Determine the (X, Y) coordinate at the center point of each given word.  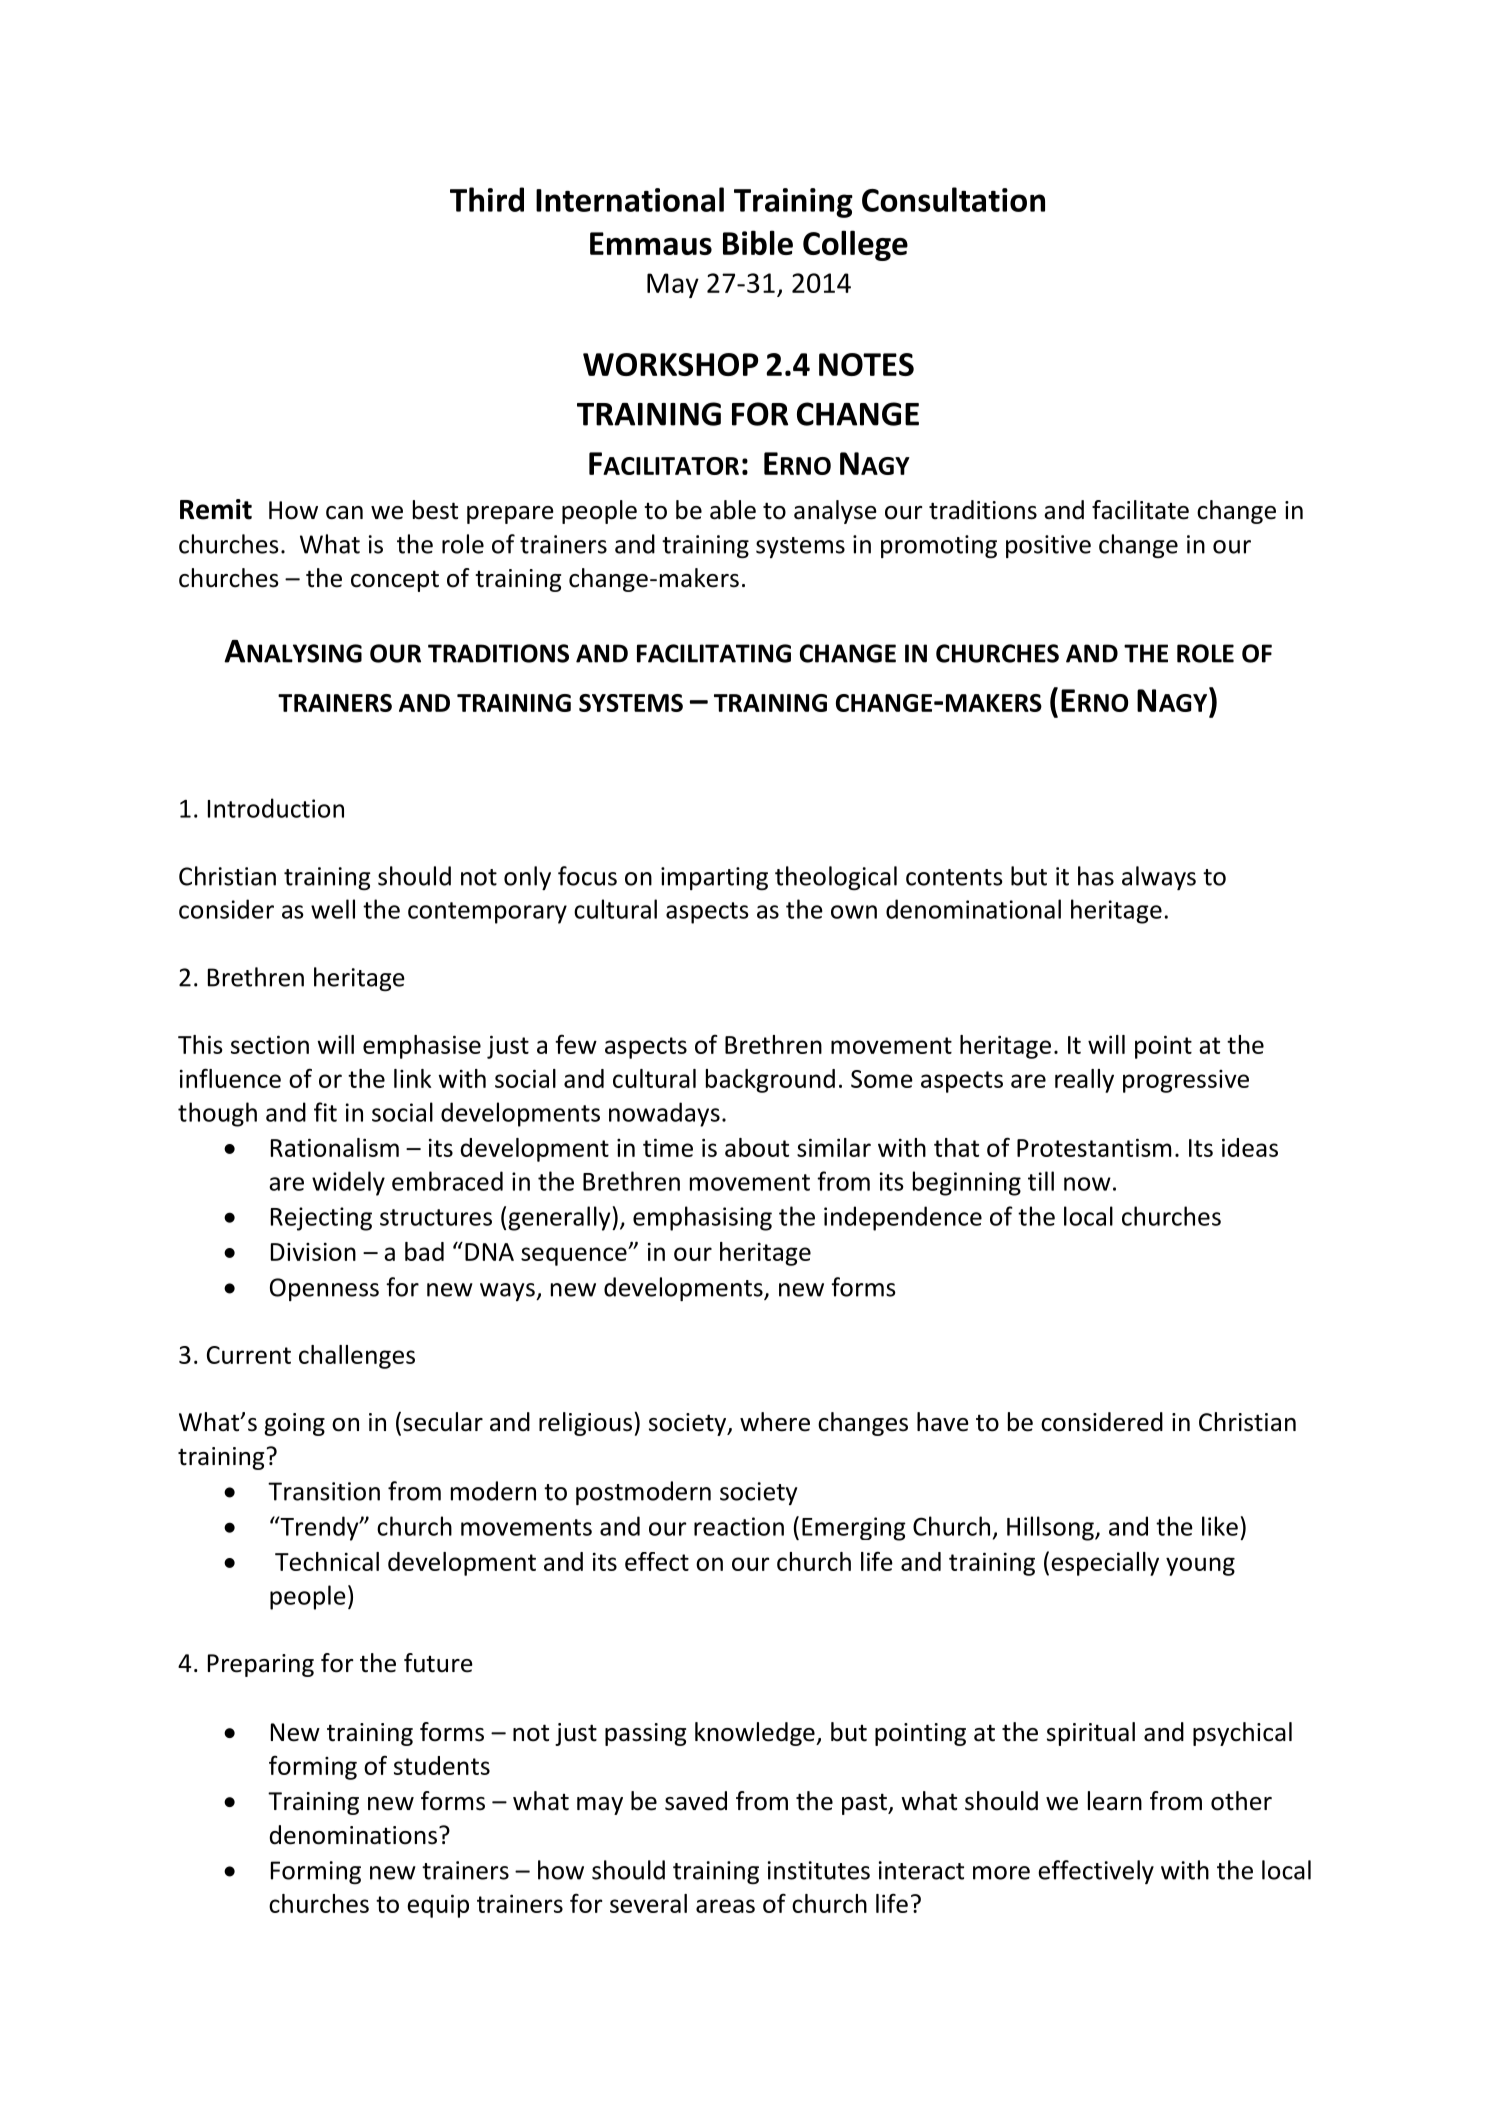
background (770, 1081)
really (1084, 1081)
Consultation (953, 199)
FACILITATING (714, 653)
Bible (758, 242)
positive (1048, 546)
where (775, 1422)
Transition (324, 1491)
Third (487, 199)
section (270, 1044)
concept (395, 581)
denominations (353, 1835)
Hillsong (1051, 1528)
